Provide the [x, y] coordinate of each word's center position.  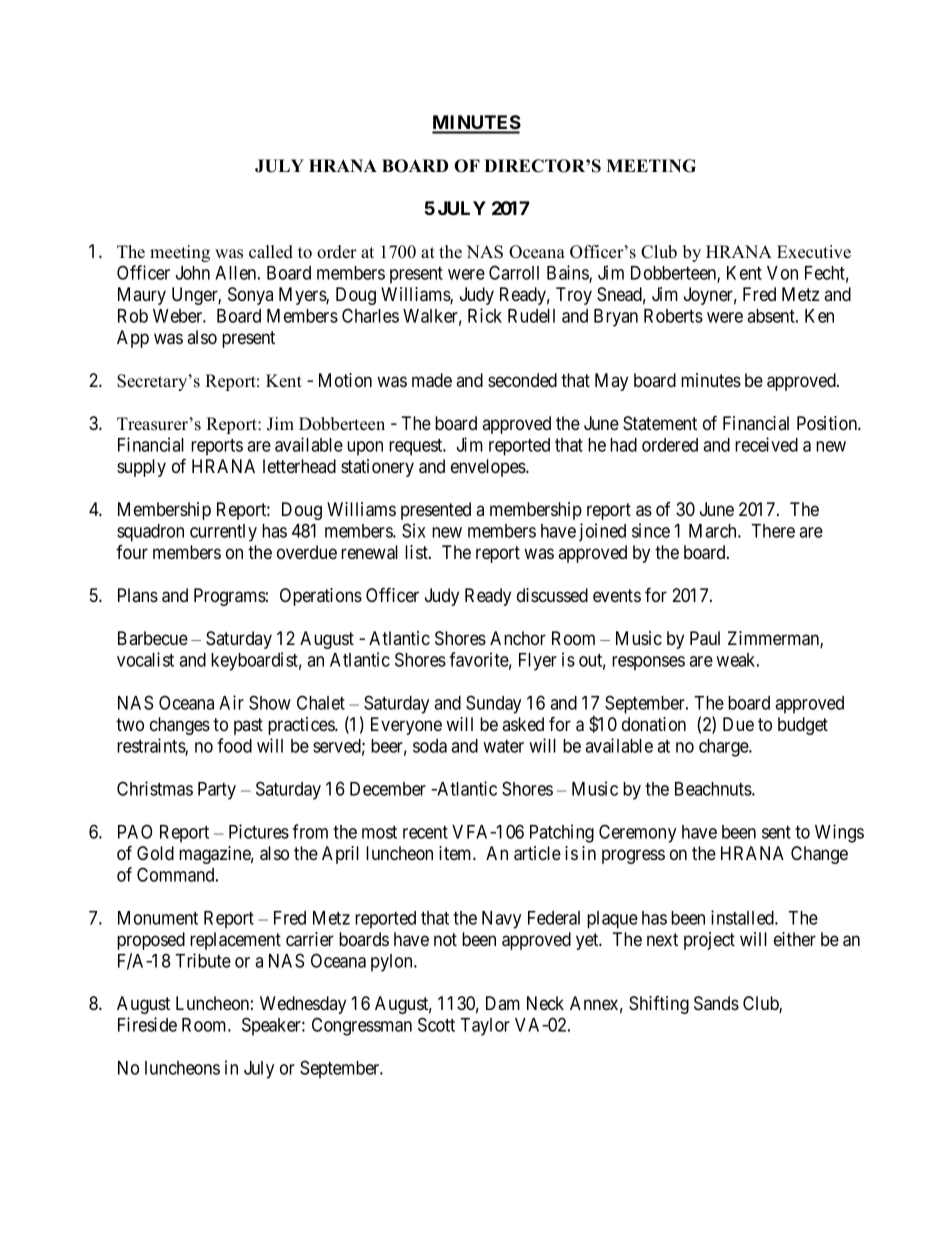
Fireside [147, 1024]
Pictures [259, 831]
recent [425, 832]
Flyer [538, 662]
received [766, 444]
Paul [705, 638]
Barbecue [153, 638]
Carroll [514, 272]
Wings [839, 833]
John [193, 273]
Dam [503, 1003]
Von [782, 273]
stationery [377, 468]
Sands [716, 1003]
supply [141, 468]
